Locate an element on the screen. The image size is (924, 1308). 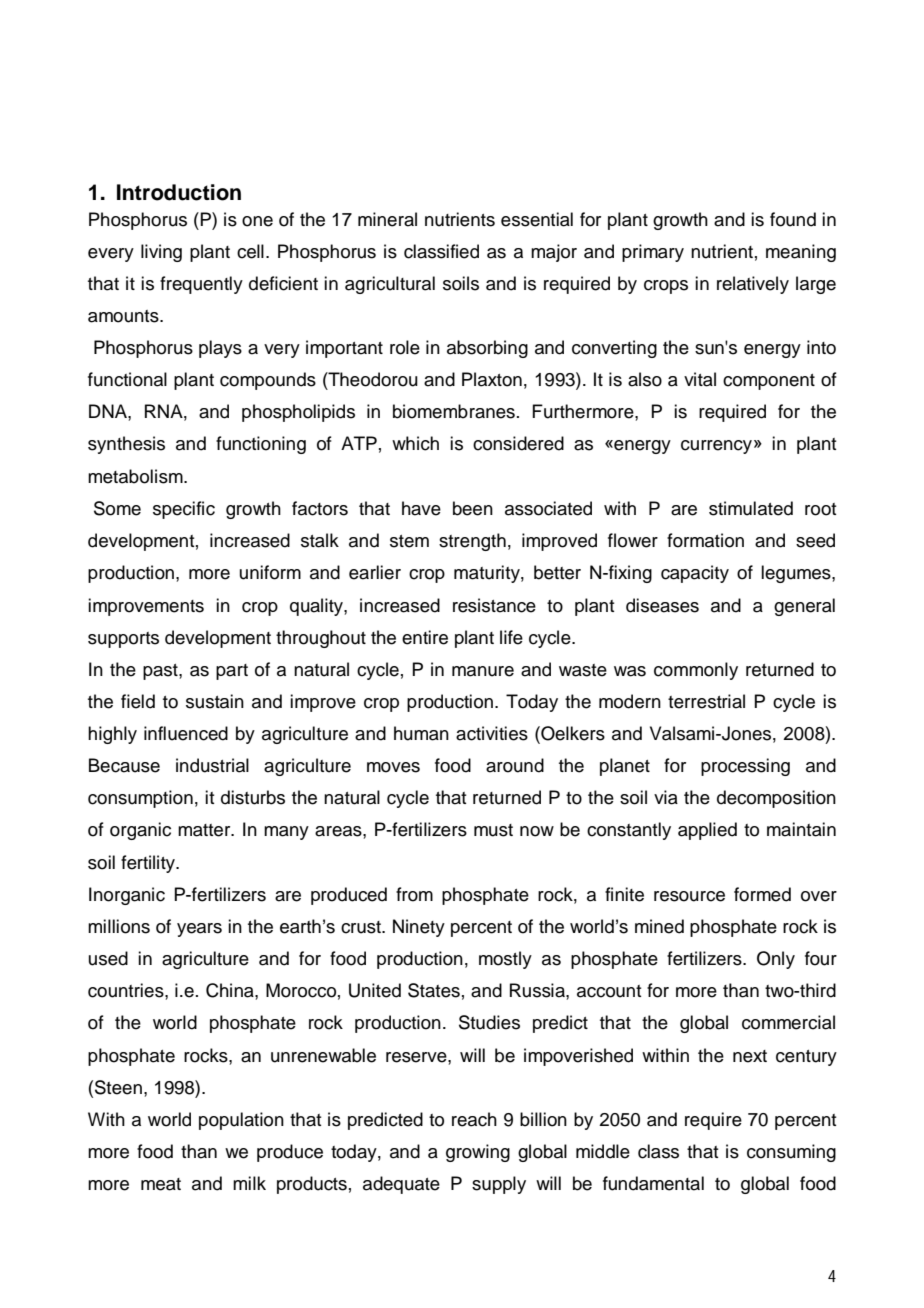
processing is located at coordinates (745, 767).
